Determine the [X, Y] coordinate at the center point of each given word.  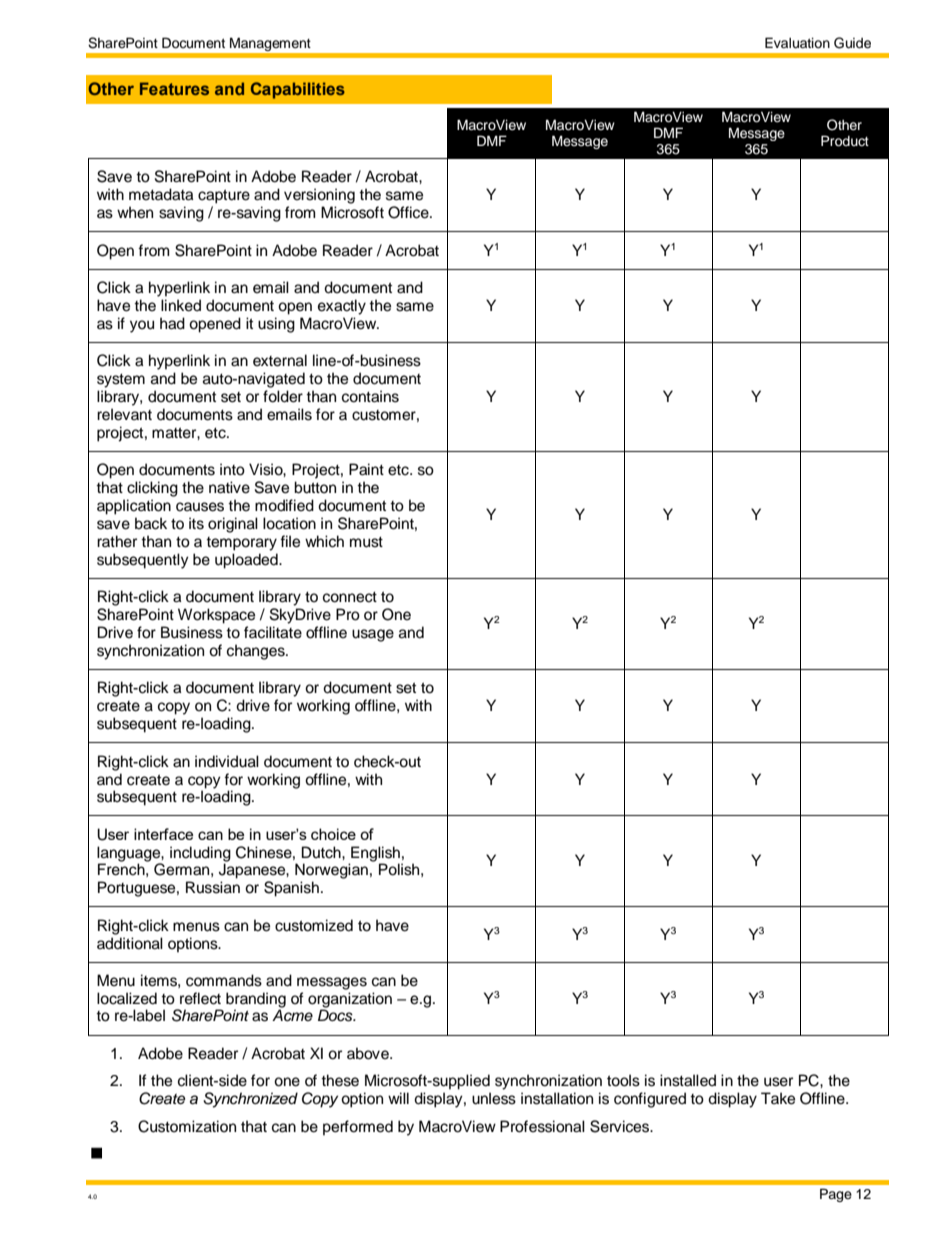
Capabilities [298, 90]
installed [688, 1080]
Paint [366, 469]
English [374, 855]
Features [174, 88]
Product [845, 141]
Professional [542, 1126]
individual [227, 761]
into [232, 469]
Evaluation [797, 43]
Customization [187, 1126]
